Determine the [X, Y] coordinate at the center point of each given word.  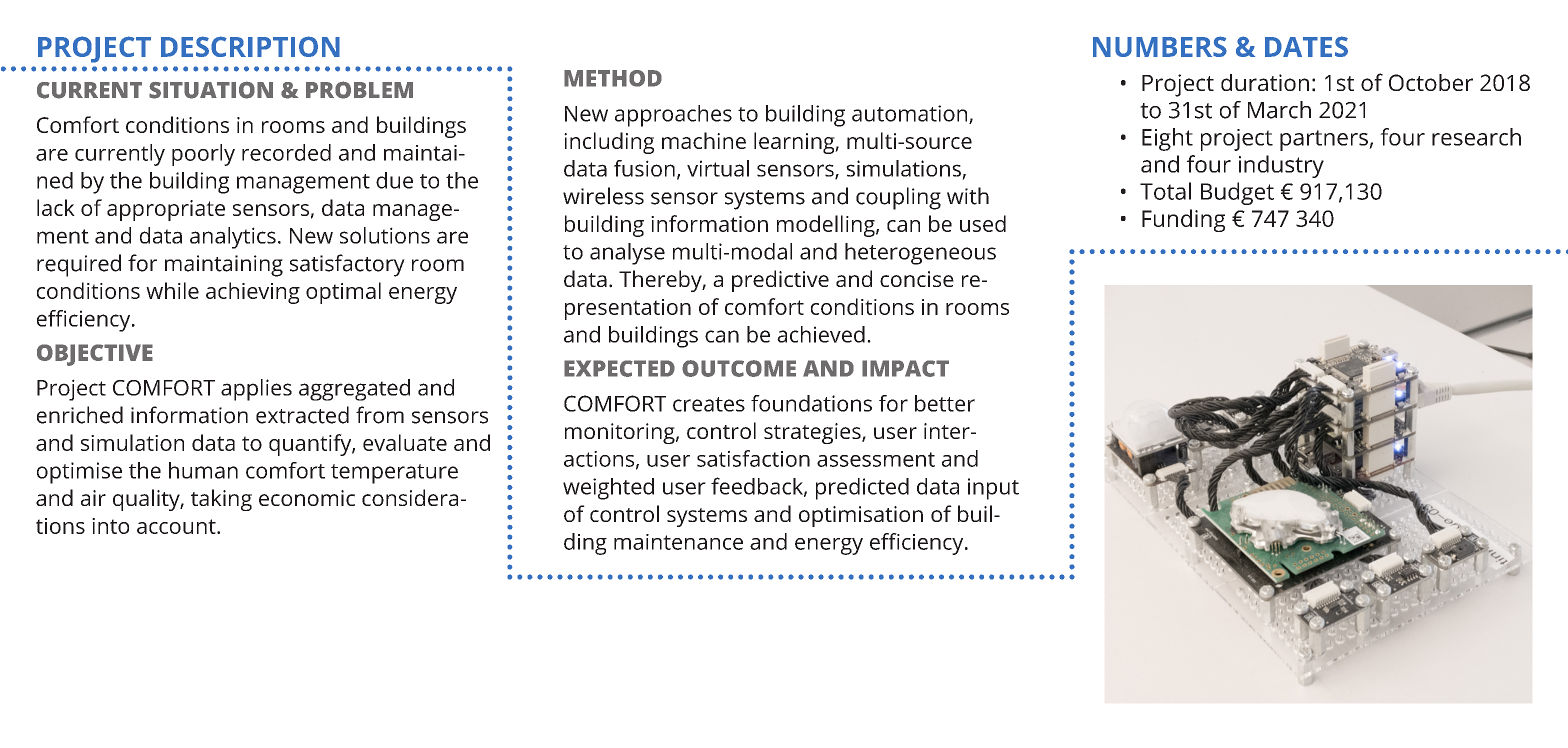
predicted [862, 489]
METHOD [613, 78]
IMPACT [905, 368]
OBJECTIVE [95, 355]
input [993, 489]
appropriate [166, 210]
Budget [1237, 193]
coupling [898, 198]
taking [221, 500]
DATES [1306, 46]
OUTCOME [739, 368]
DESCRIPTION [250, 46]
